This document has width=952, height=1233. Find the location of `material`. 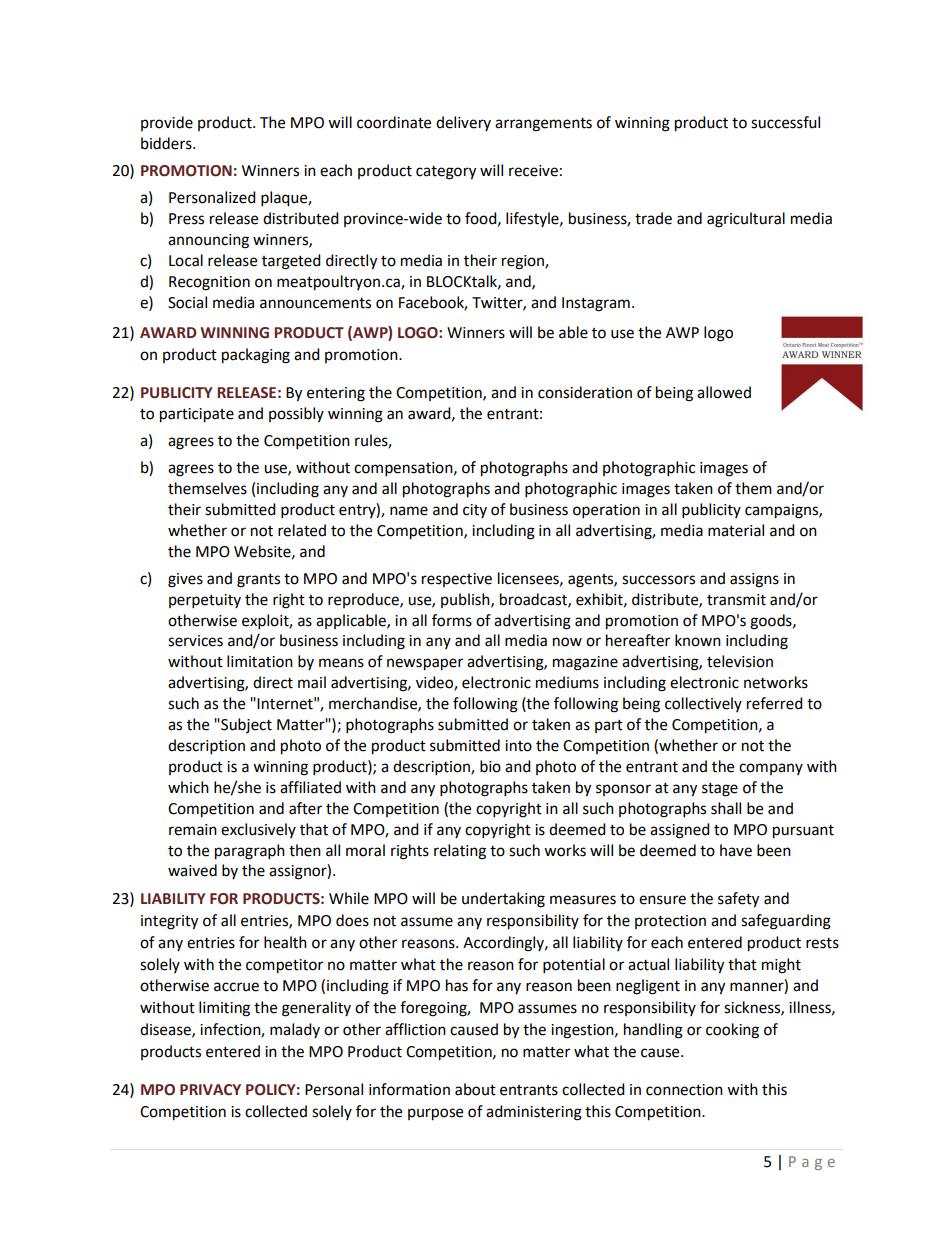

material is located at coordinates (736, 530).
